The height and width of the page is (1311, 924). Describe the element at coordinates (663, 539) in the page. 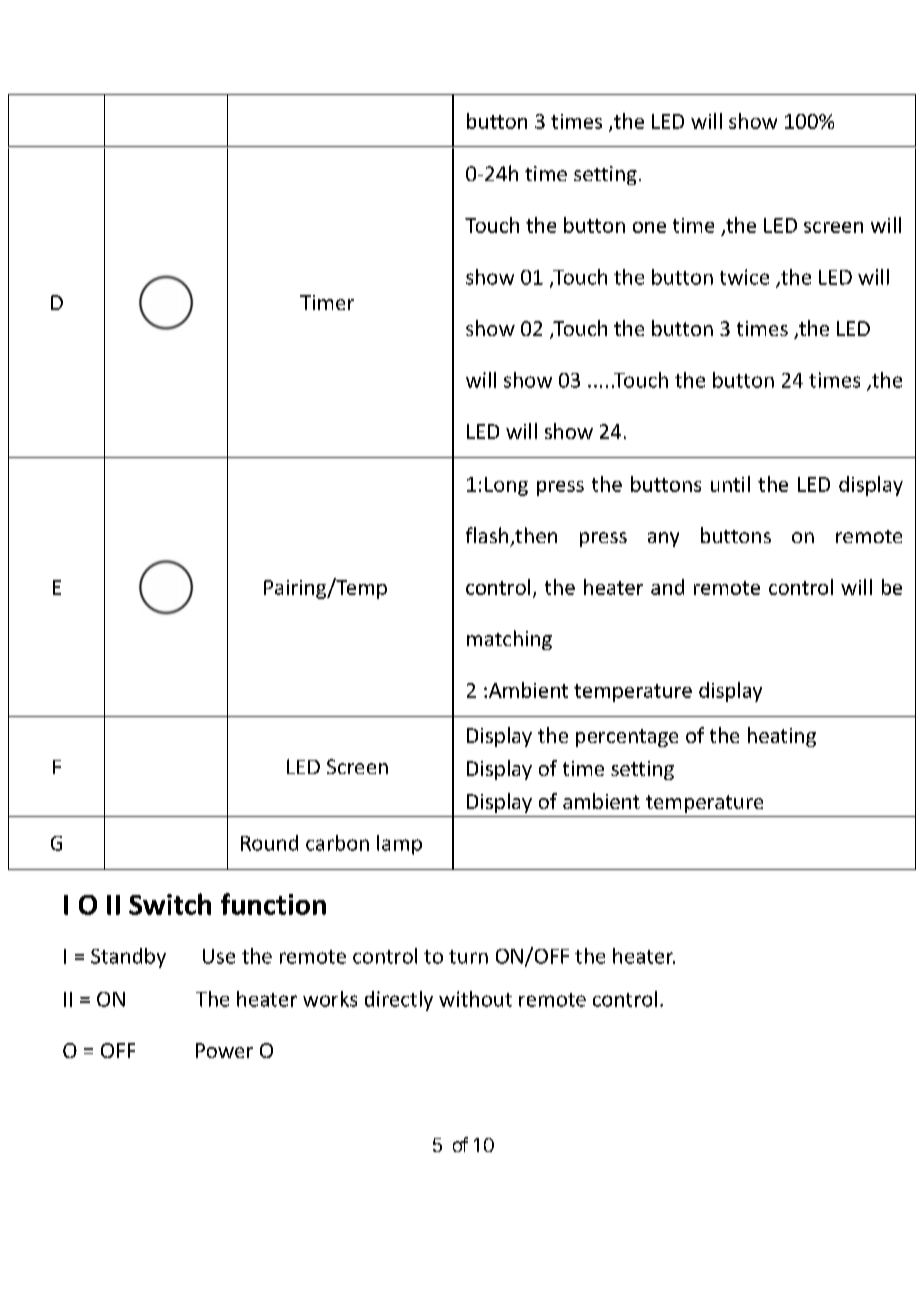

I see `any` at that location.
